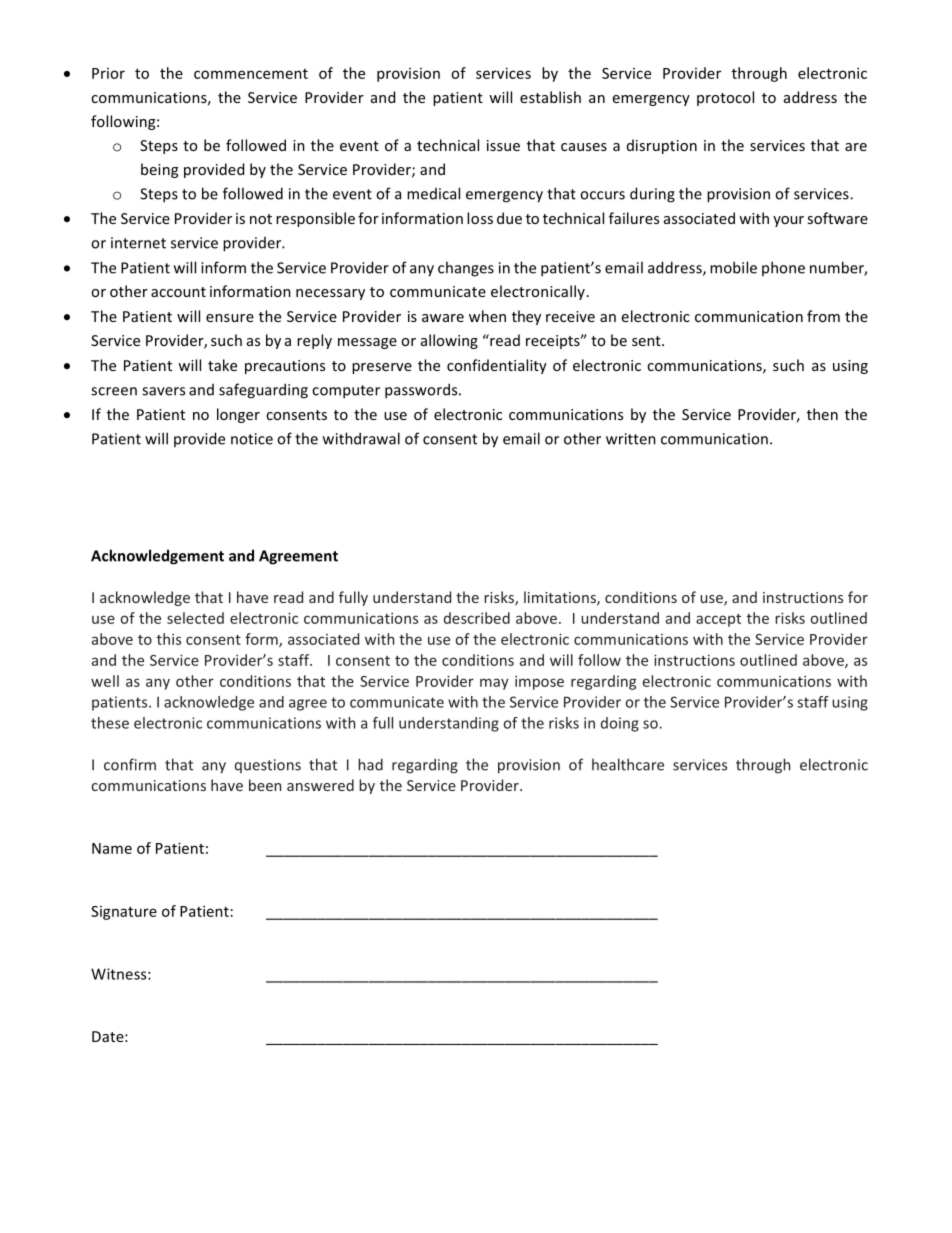  Describe the element at coordinates (124, 913) in the image. I see `Signature` at that location.
